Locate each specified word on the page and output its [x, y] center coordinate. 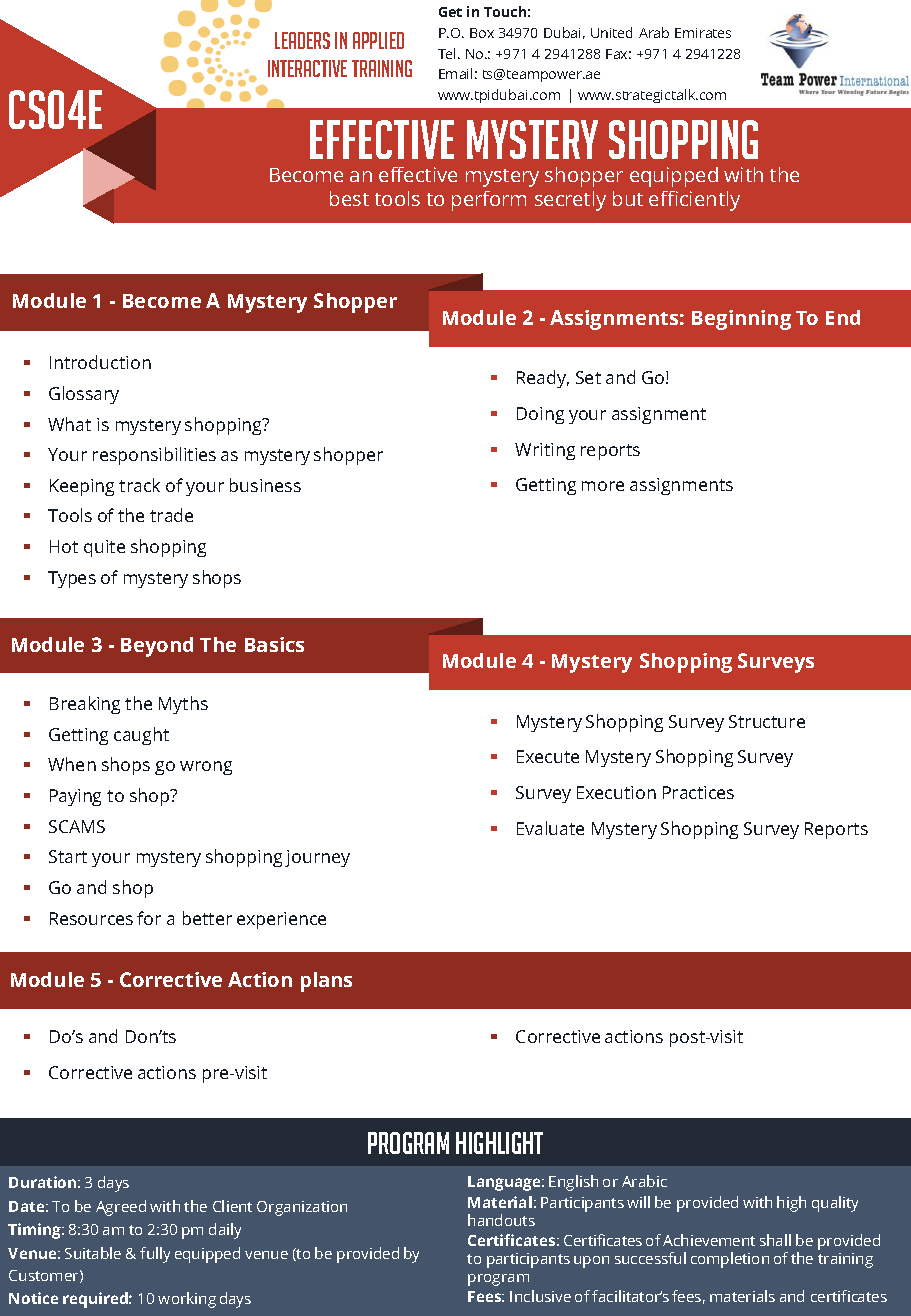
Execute [548, 756]
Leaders [302, 40]
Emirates [703, 33]
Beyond [157, 647]
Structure [767, 721]
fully [155, 1255]
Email [455, 73]
